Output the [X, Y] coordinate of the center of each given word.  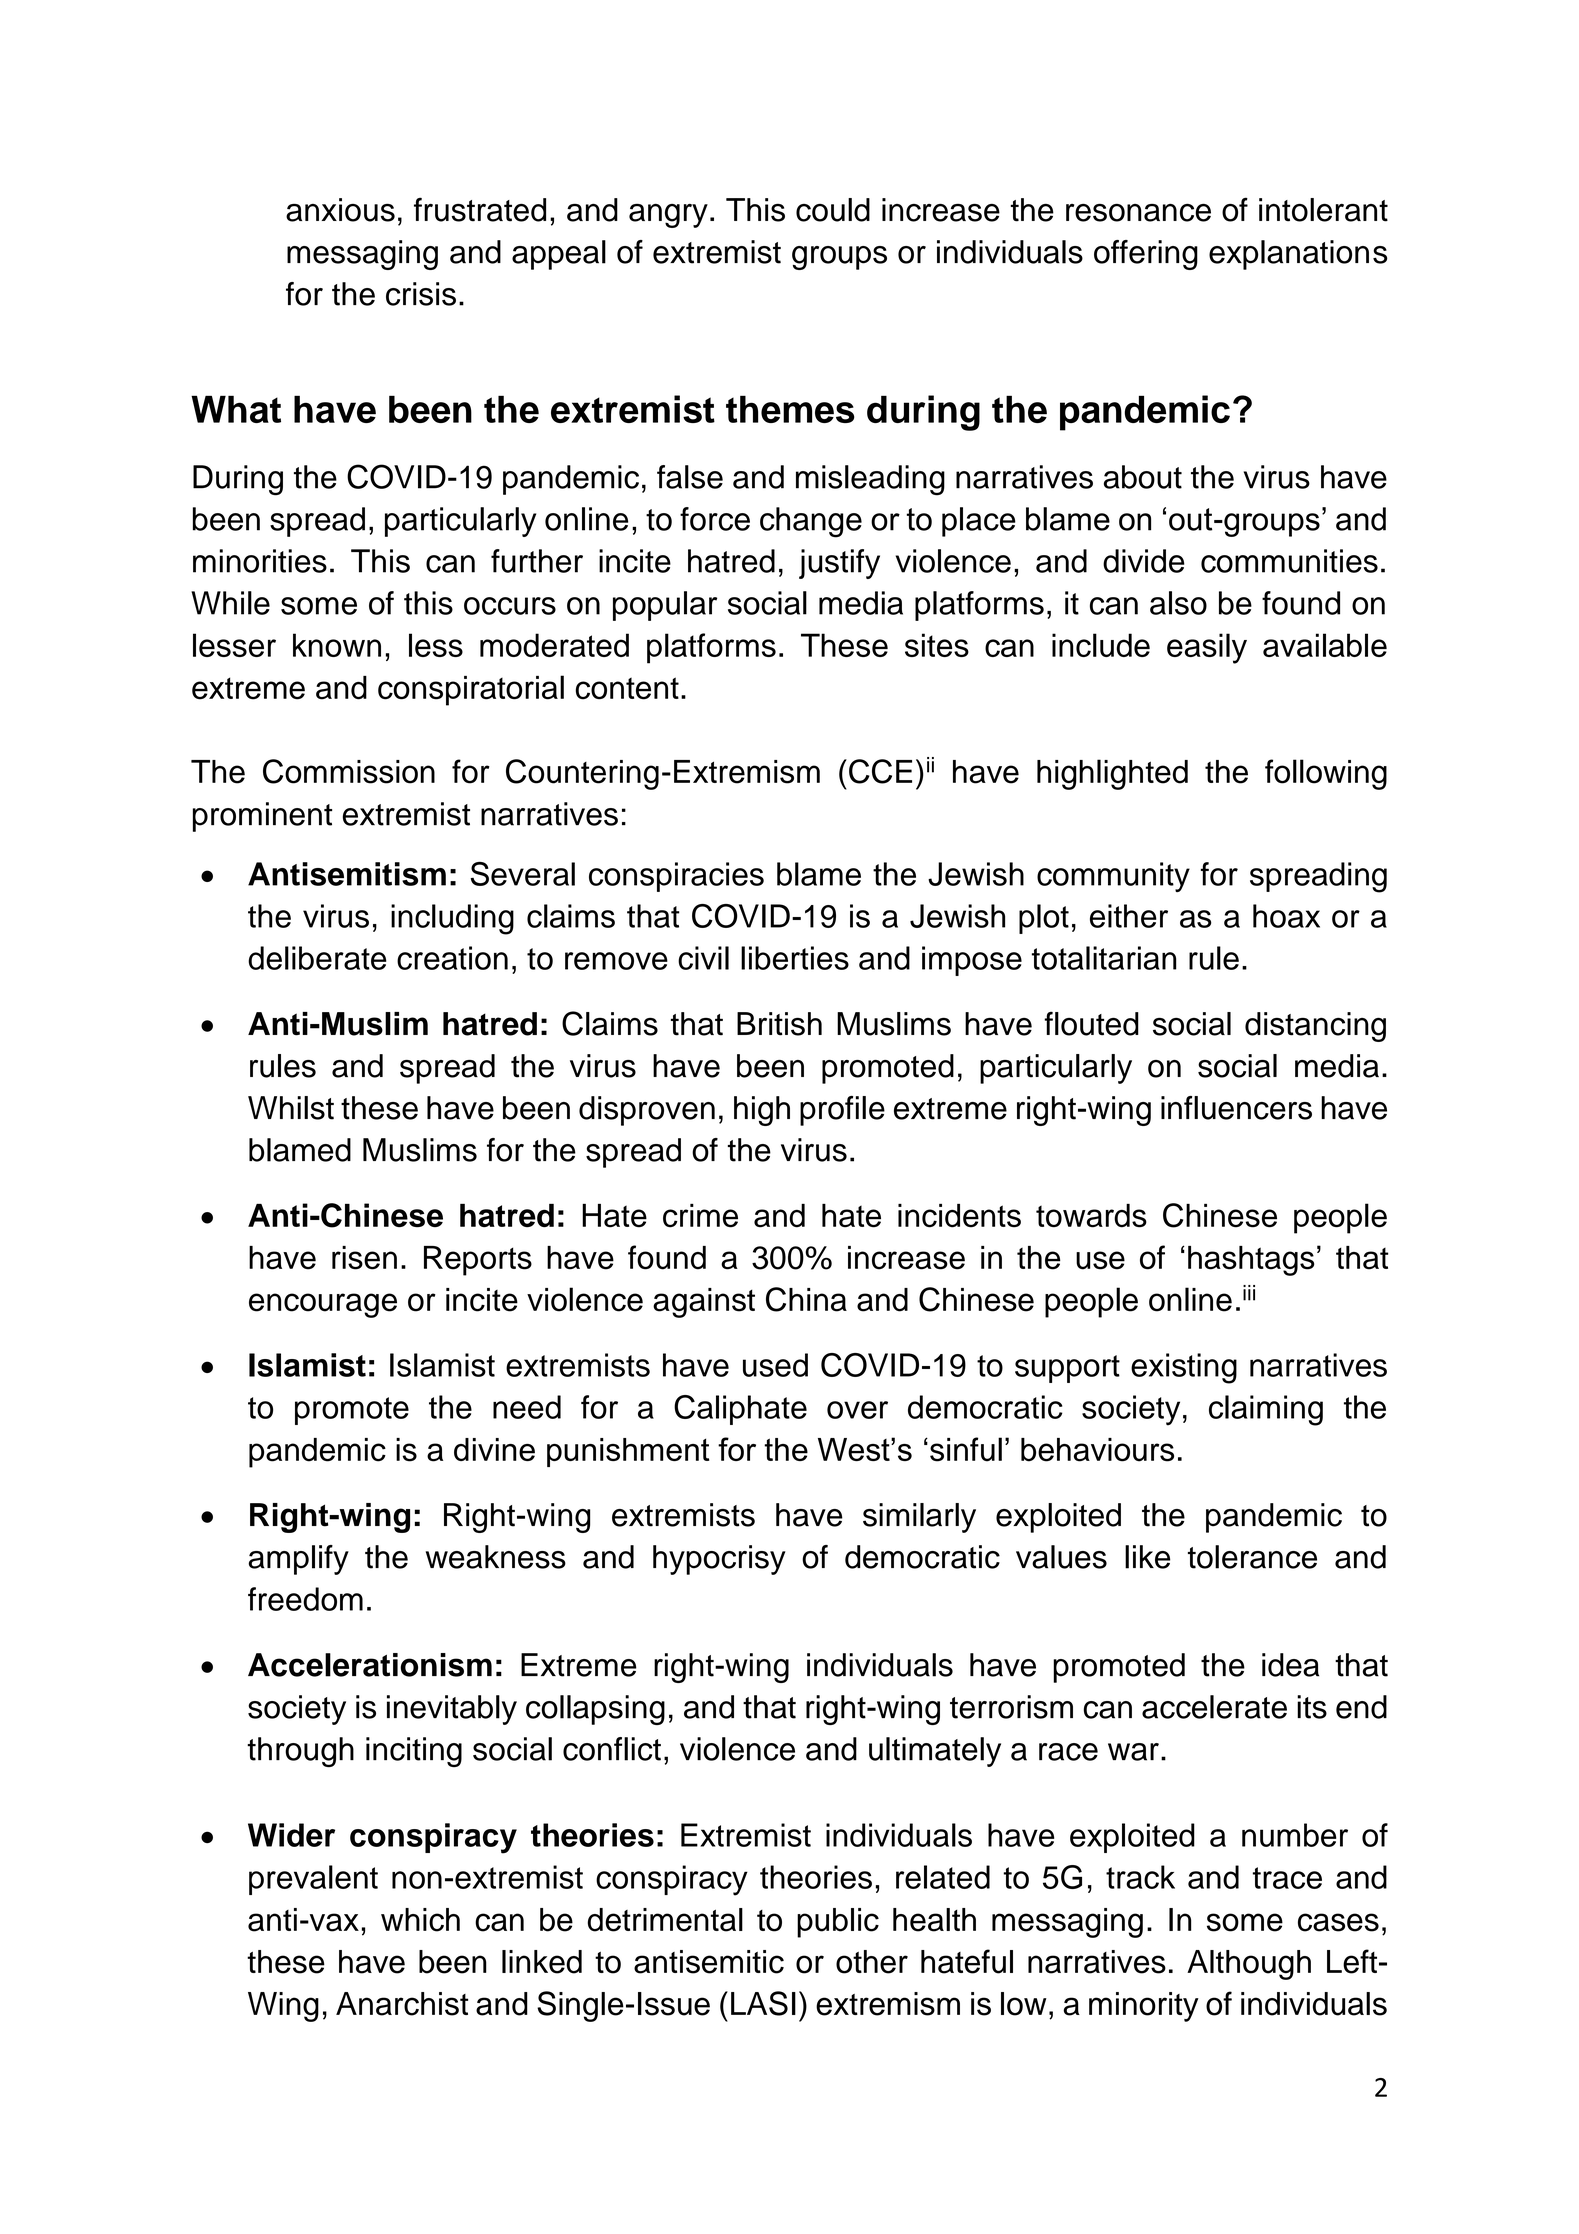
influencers [1236, 1108]
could [833, 210]
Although [1249, 1965]
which [420, 1920]
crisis [421, 294]
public [838, 1923]
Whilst [291, 1108]
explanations [1298, 255]
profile [842, 1111]
